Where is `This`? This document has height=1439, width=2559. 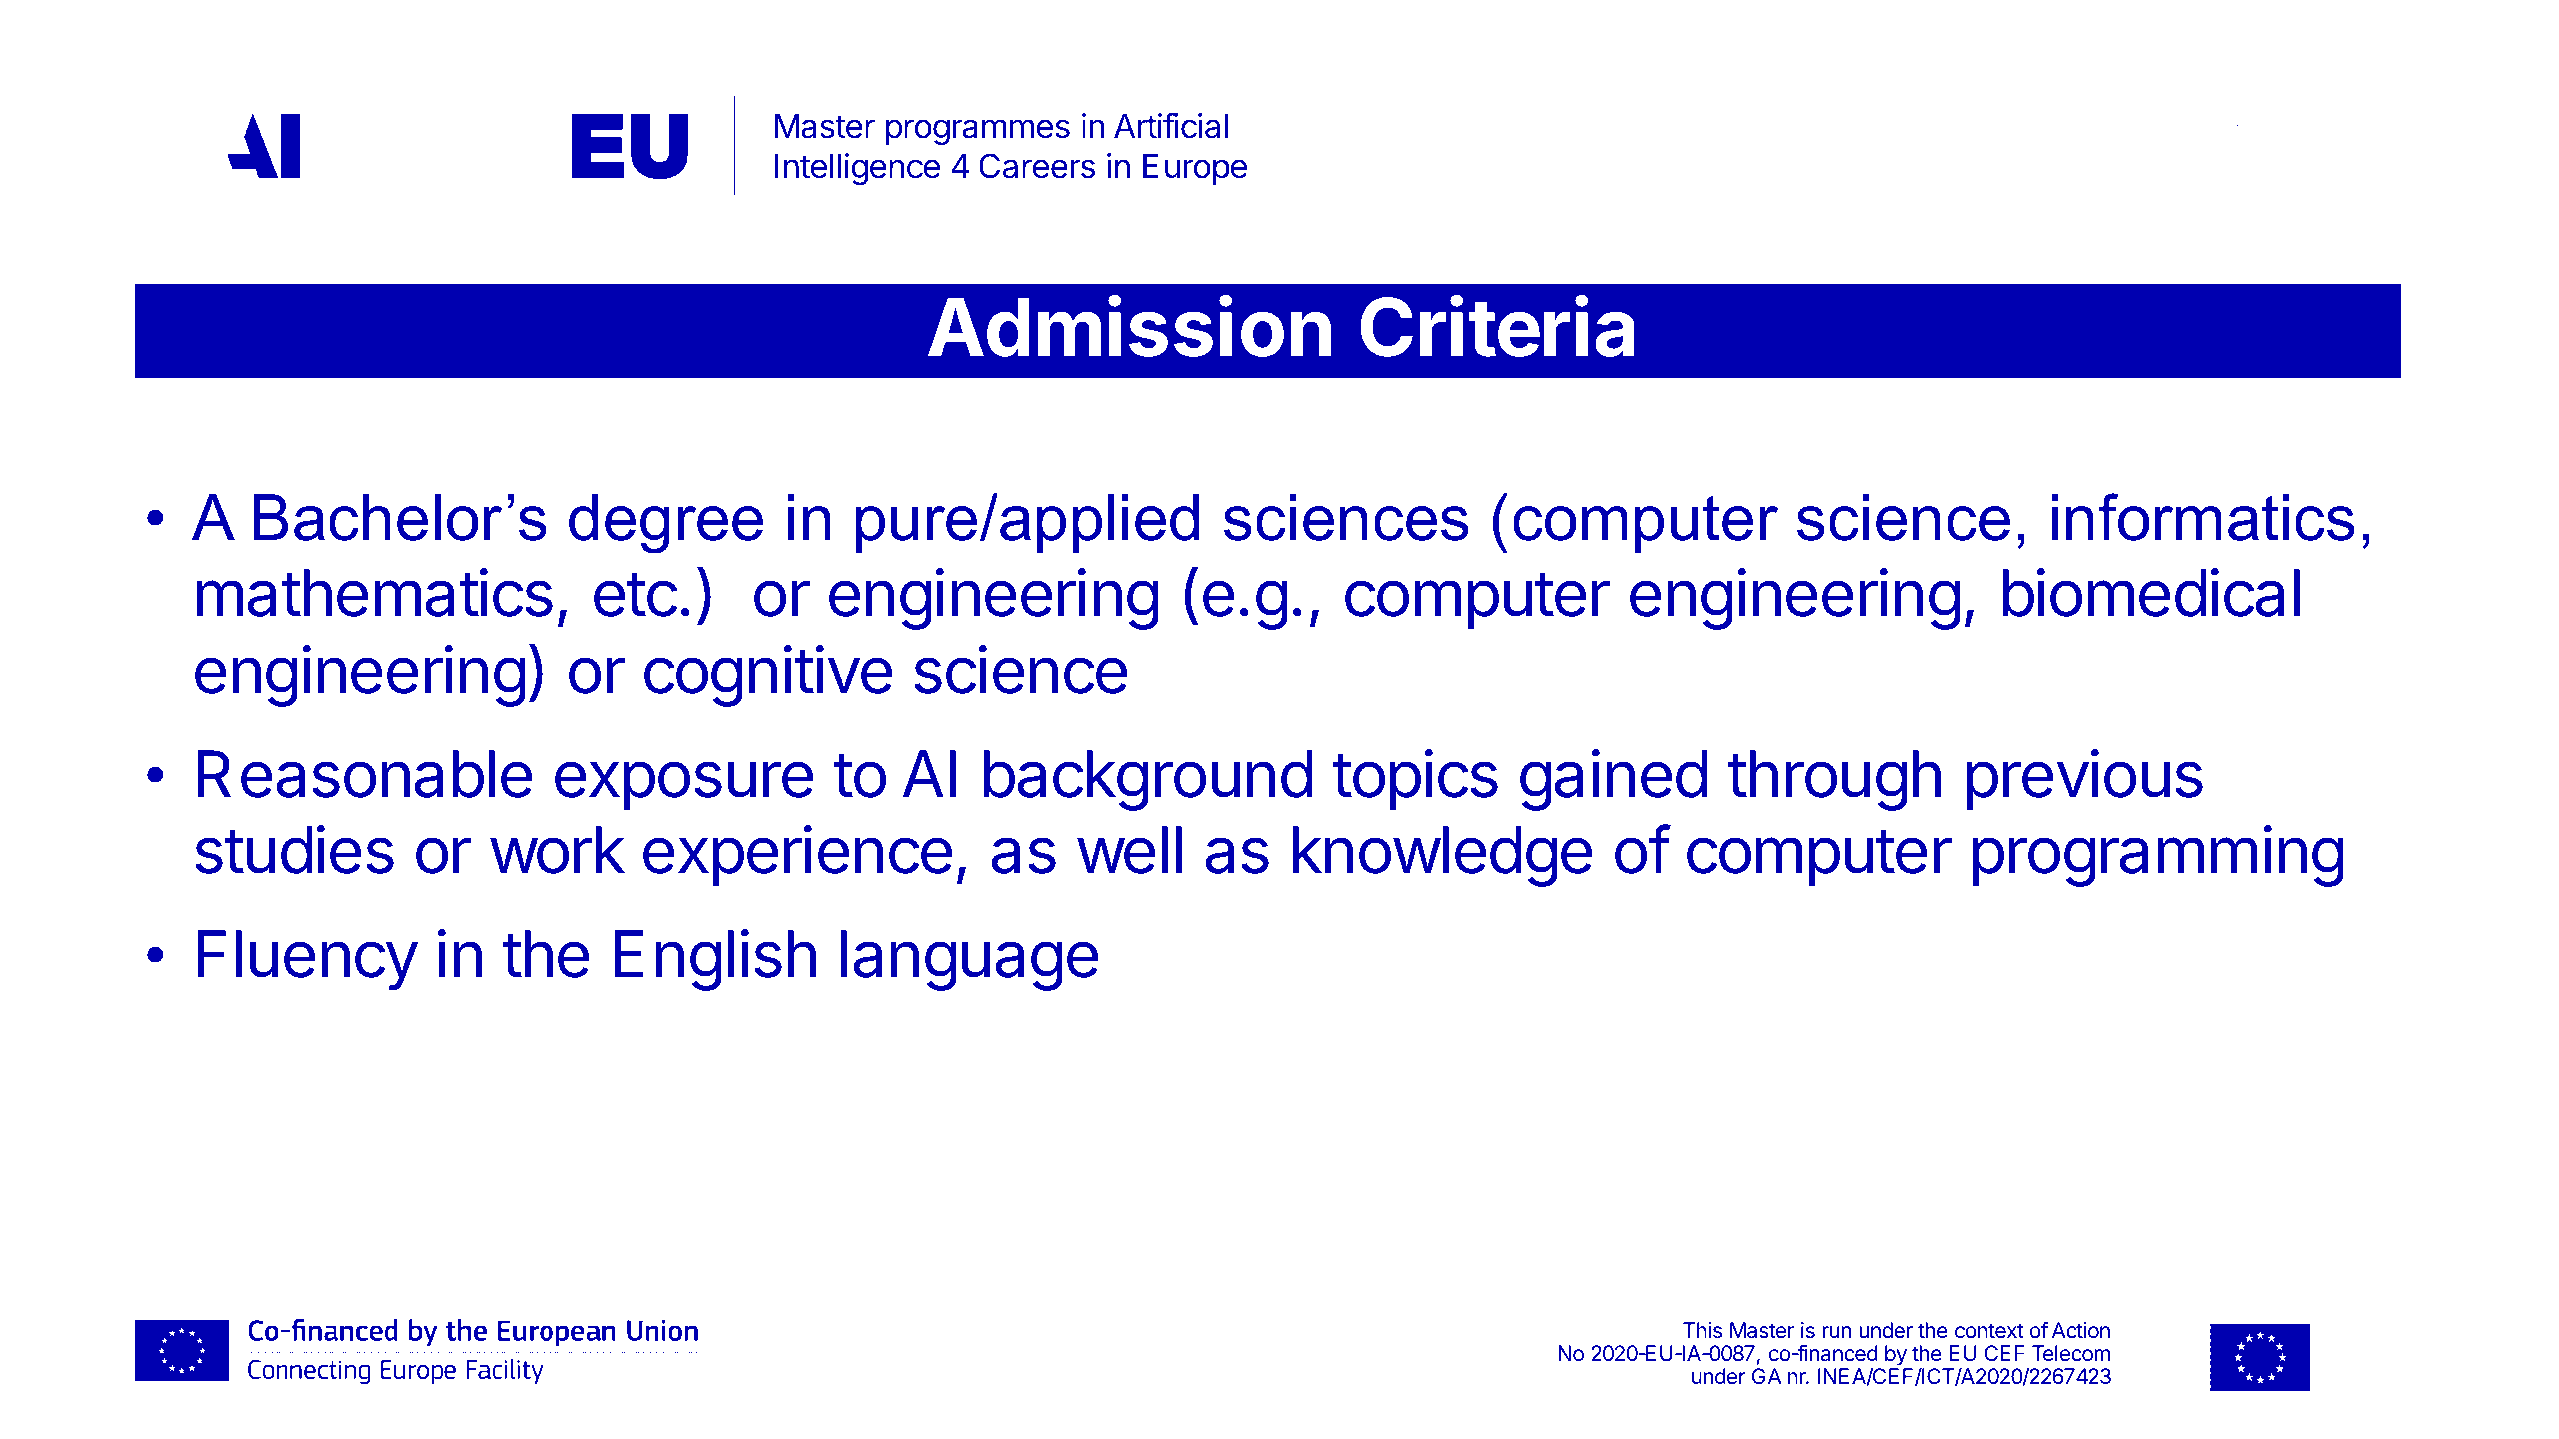
This is located at coordinates (1702, 1330).
